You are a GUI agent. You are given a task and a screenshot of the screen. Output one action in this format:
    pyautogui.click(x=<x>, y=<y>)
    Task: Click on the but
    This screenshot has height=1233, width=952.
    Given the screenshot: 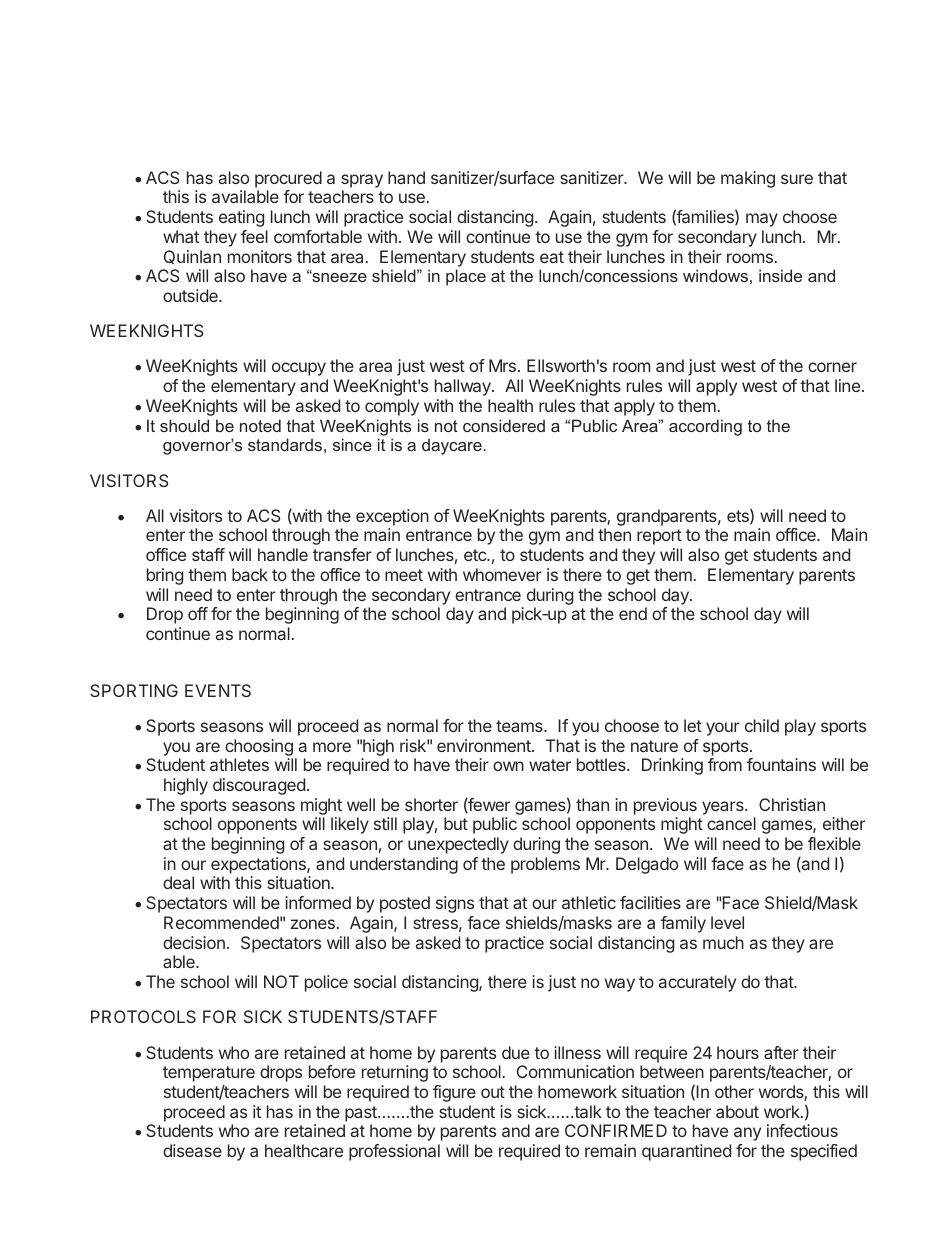 What is the action you would take?
    pyautogui.click(x=456, y=823)
